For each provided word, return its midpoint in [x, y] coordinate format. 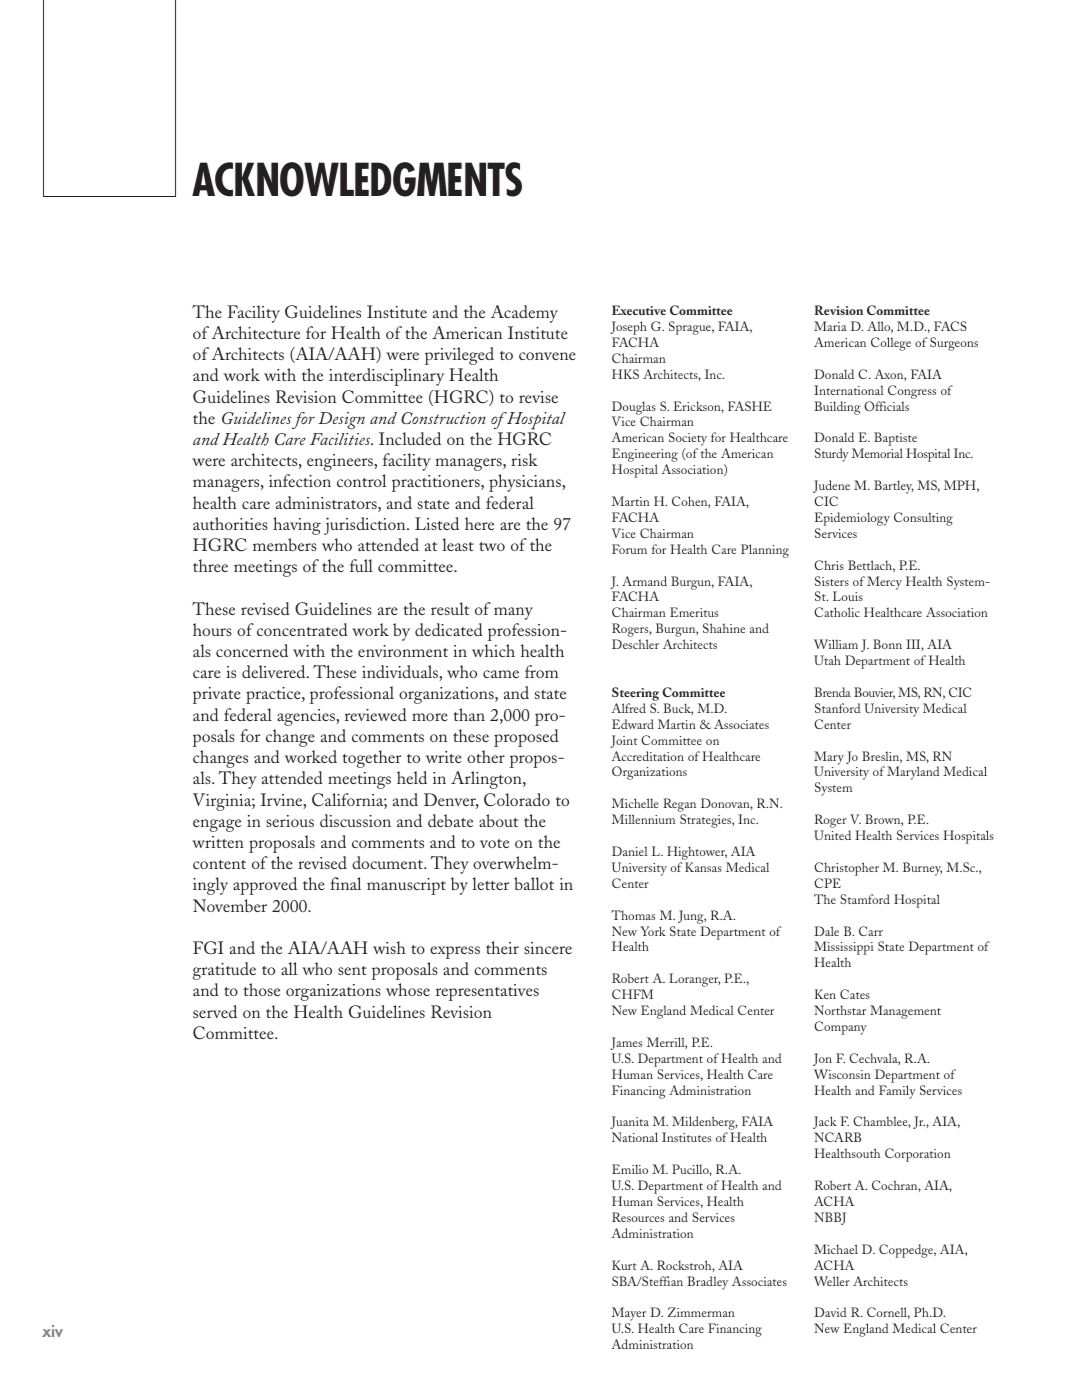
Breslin [882, 757]
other [486, 756]
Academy [524, 314]
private [217, 695]
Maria [830, 326]
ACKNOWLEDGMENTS [357, 179]
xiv [52, 1331]
